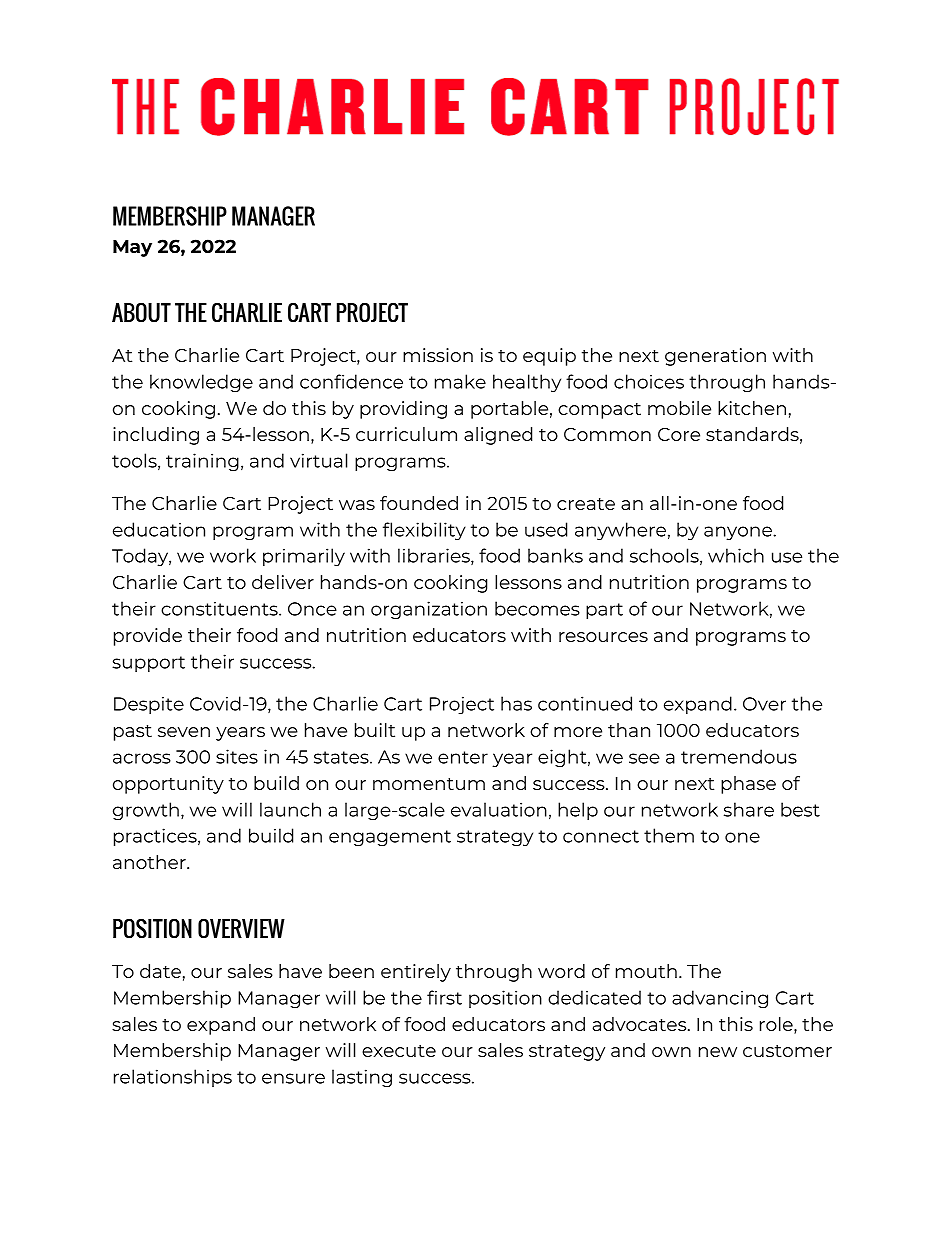 The width and height of the screenshot is (952, 1233). What do you see at coordinates (603, 637) in the screenshot?
I see `resources` at bounding box center [603, 637].
